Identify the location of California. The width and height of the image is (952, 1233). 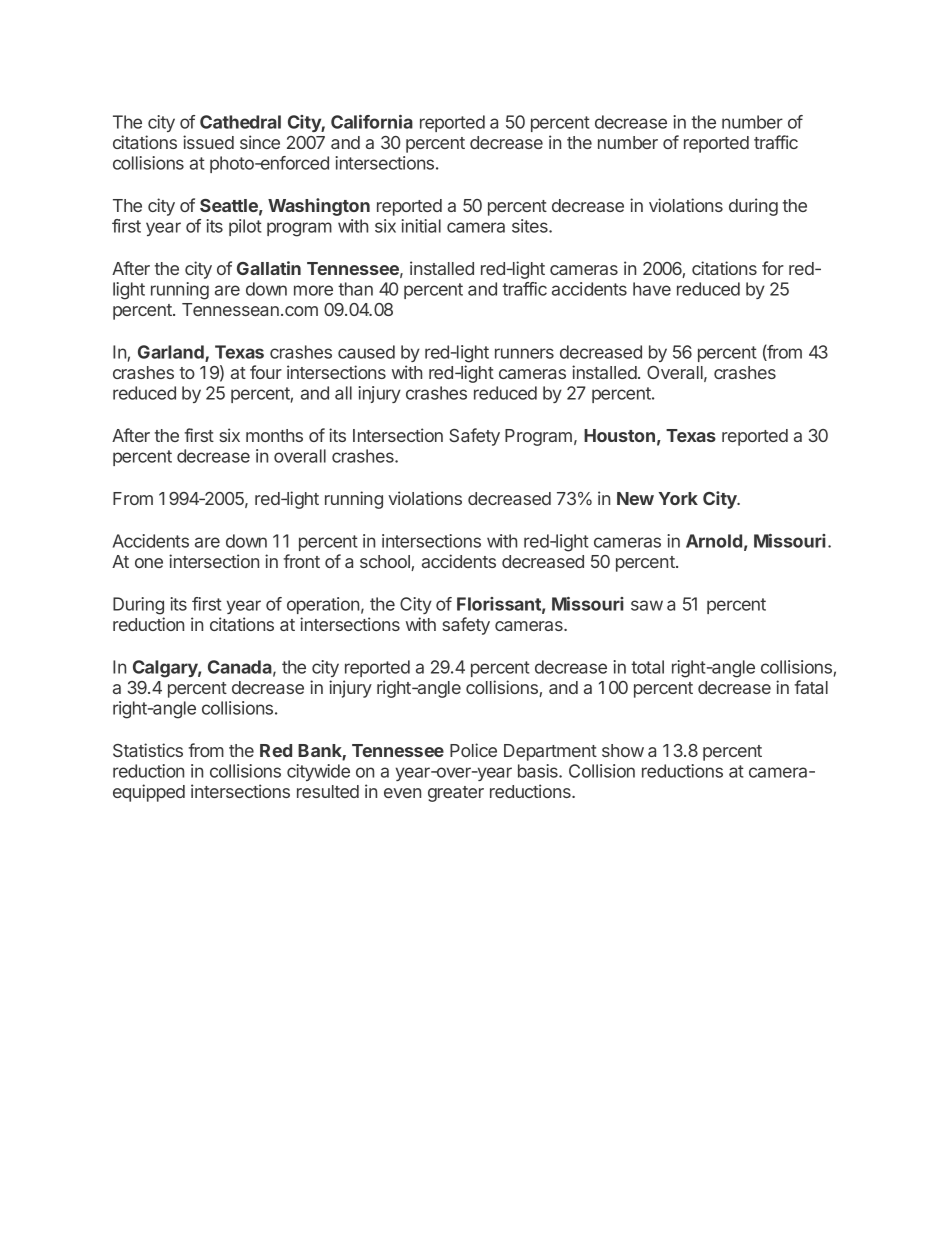
(372, 122).
